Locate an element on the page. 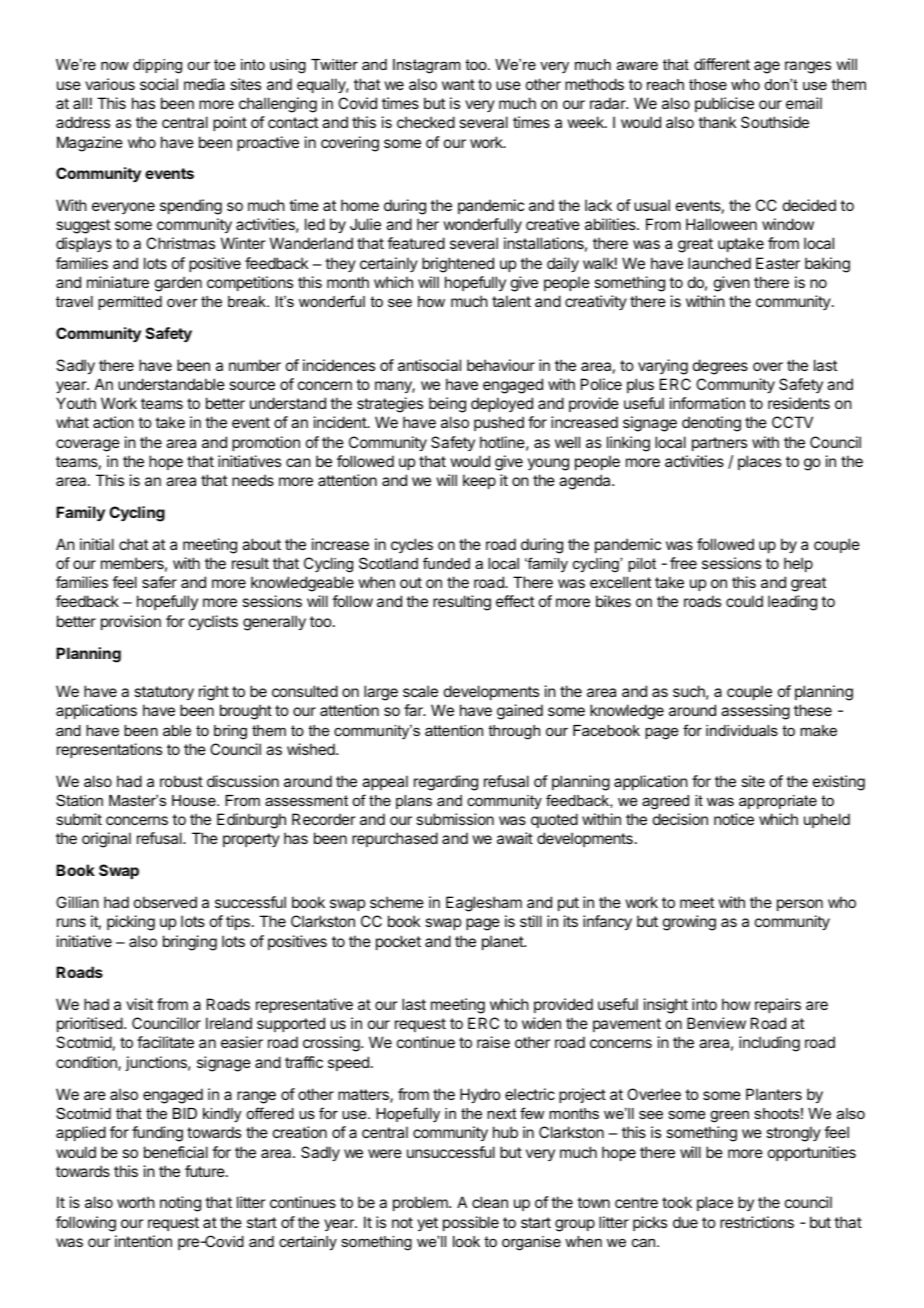 This image has height=1308, width=924. publicise is located at coordinates (724, 104).
